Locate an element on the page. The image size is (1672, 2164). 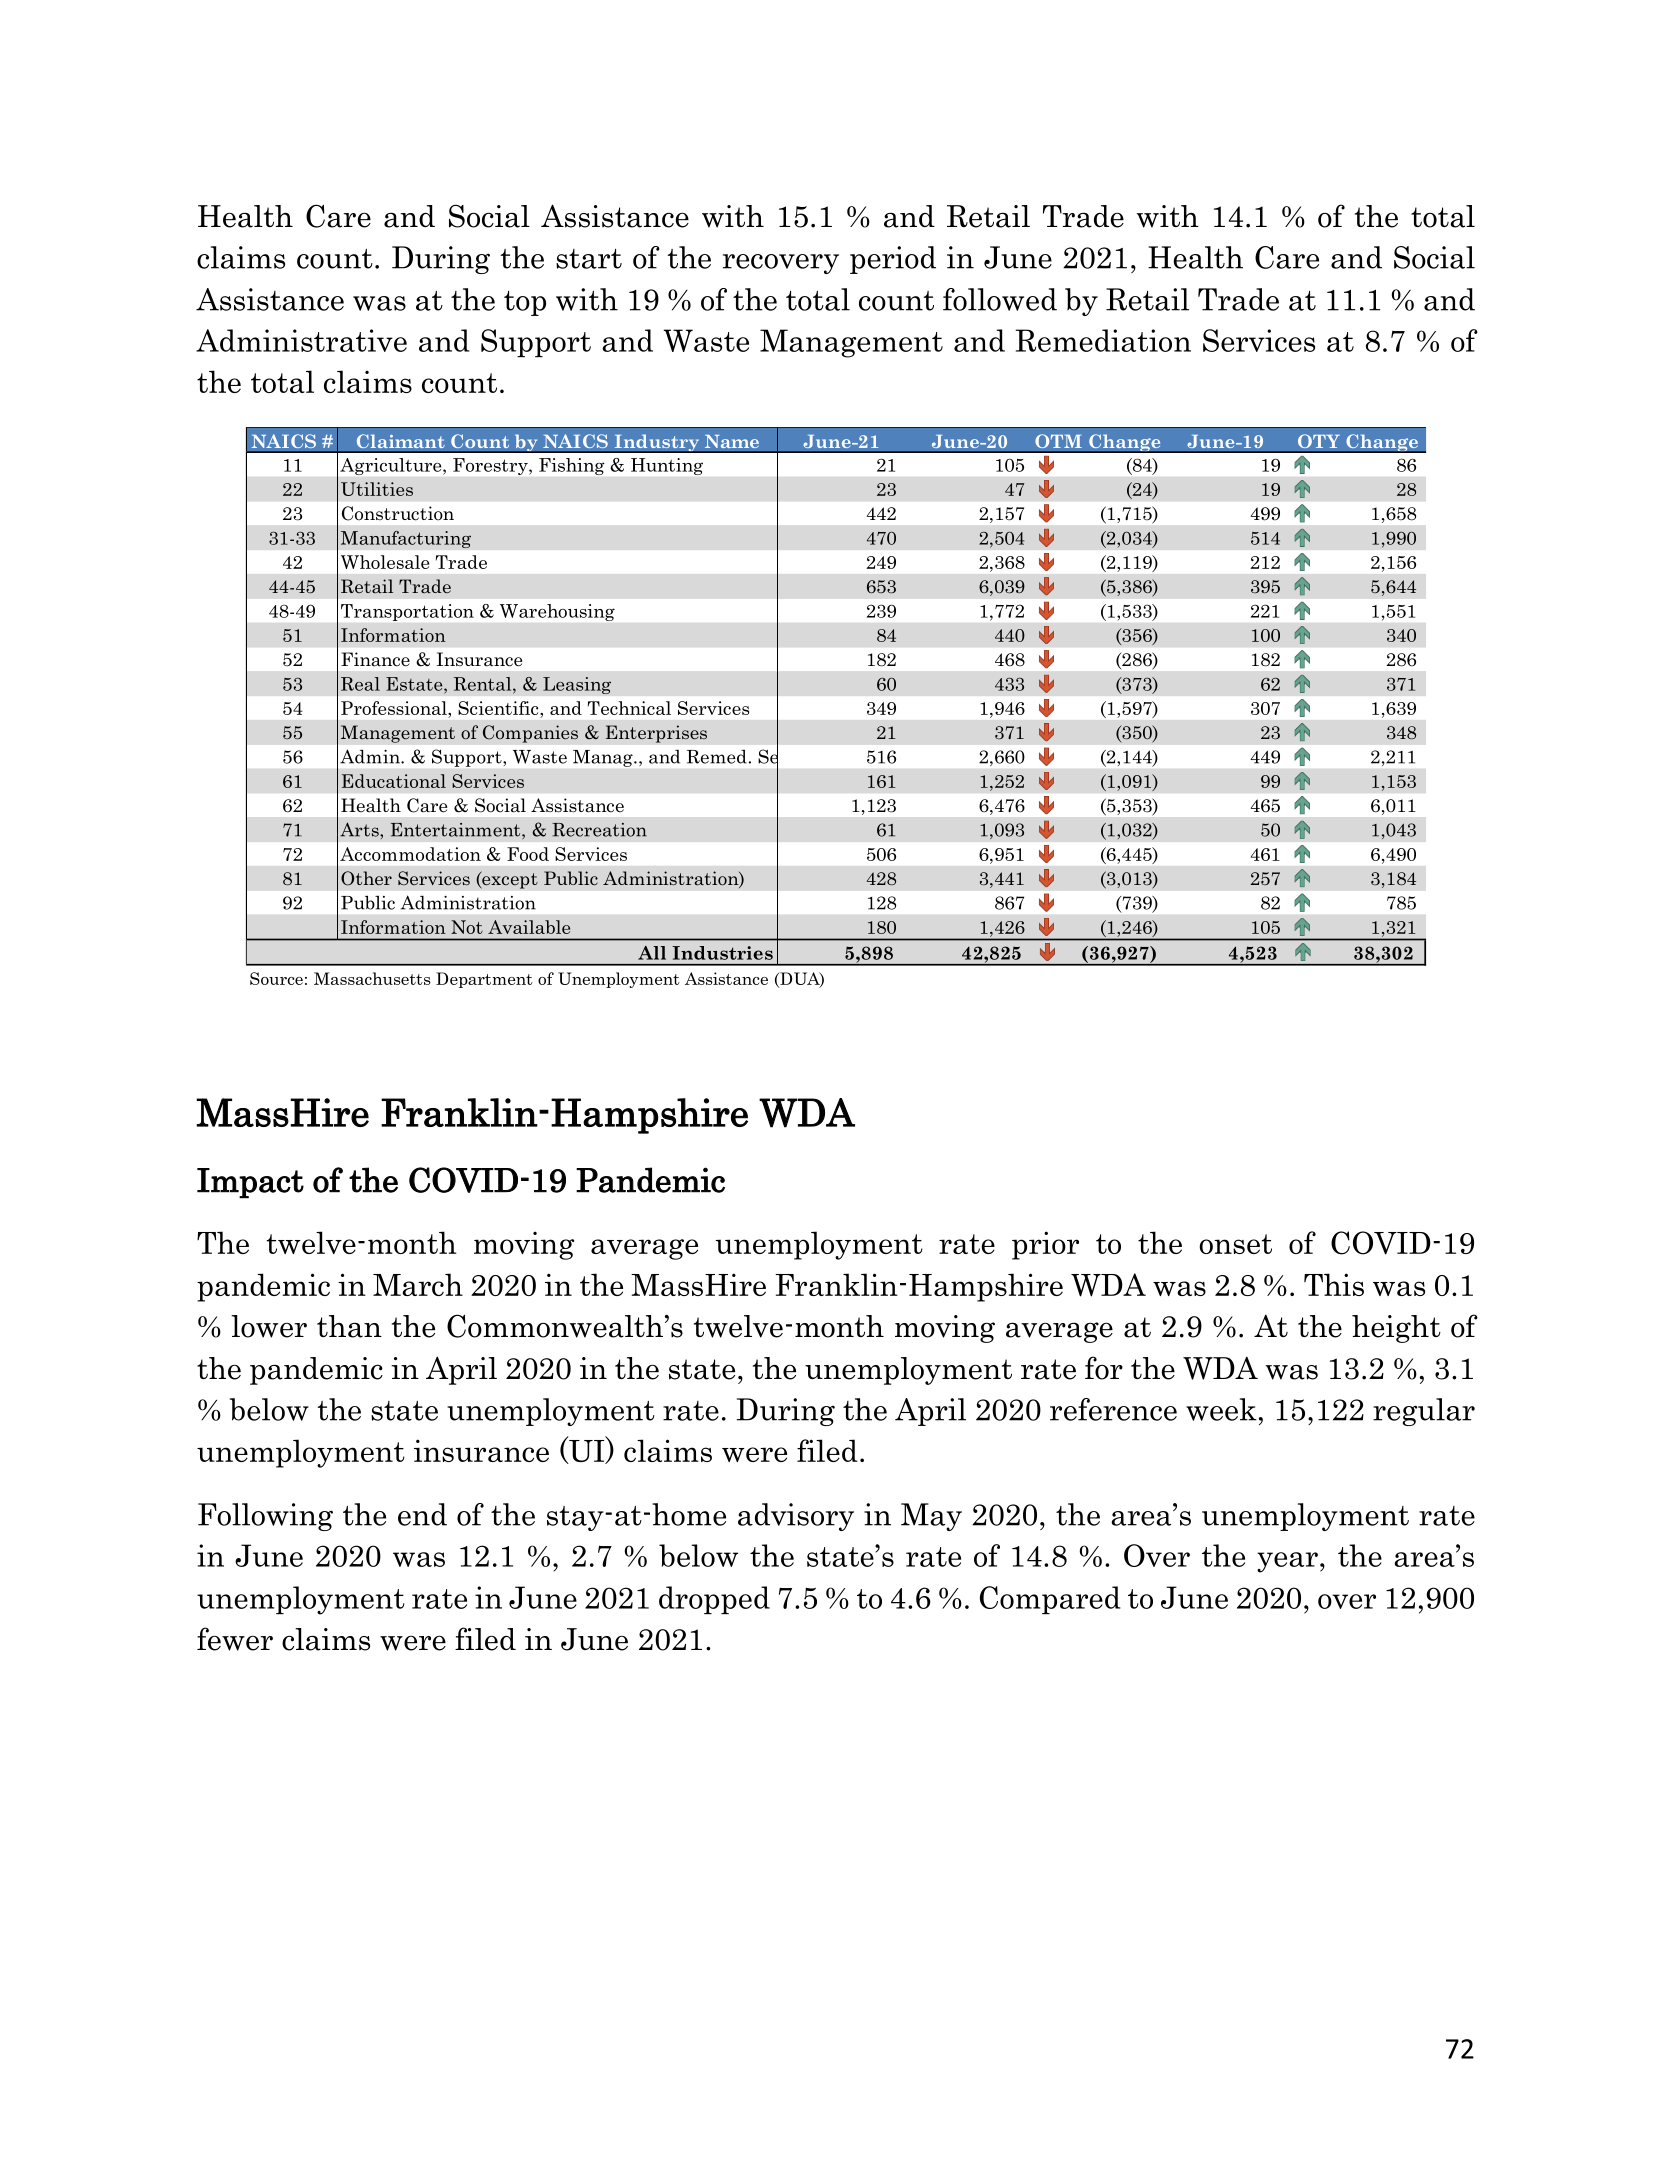
prior is located at coordinates (1045, 1245).
